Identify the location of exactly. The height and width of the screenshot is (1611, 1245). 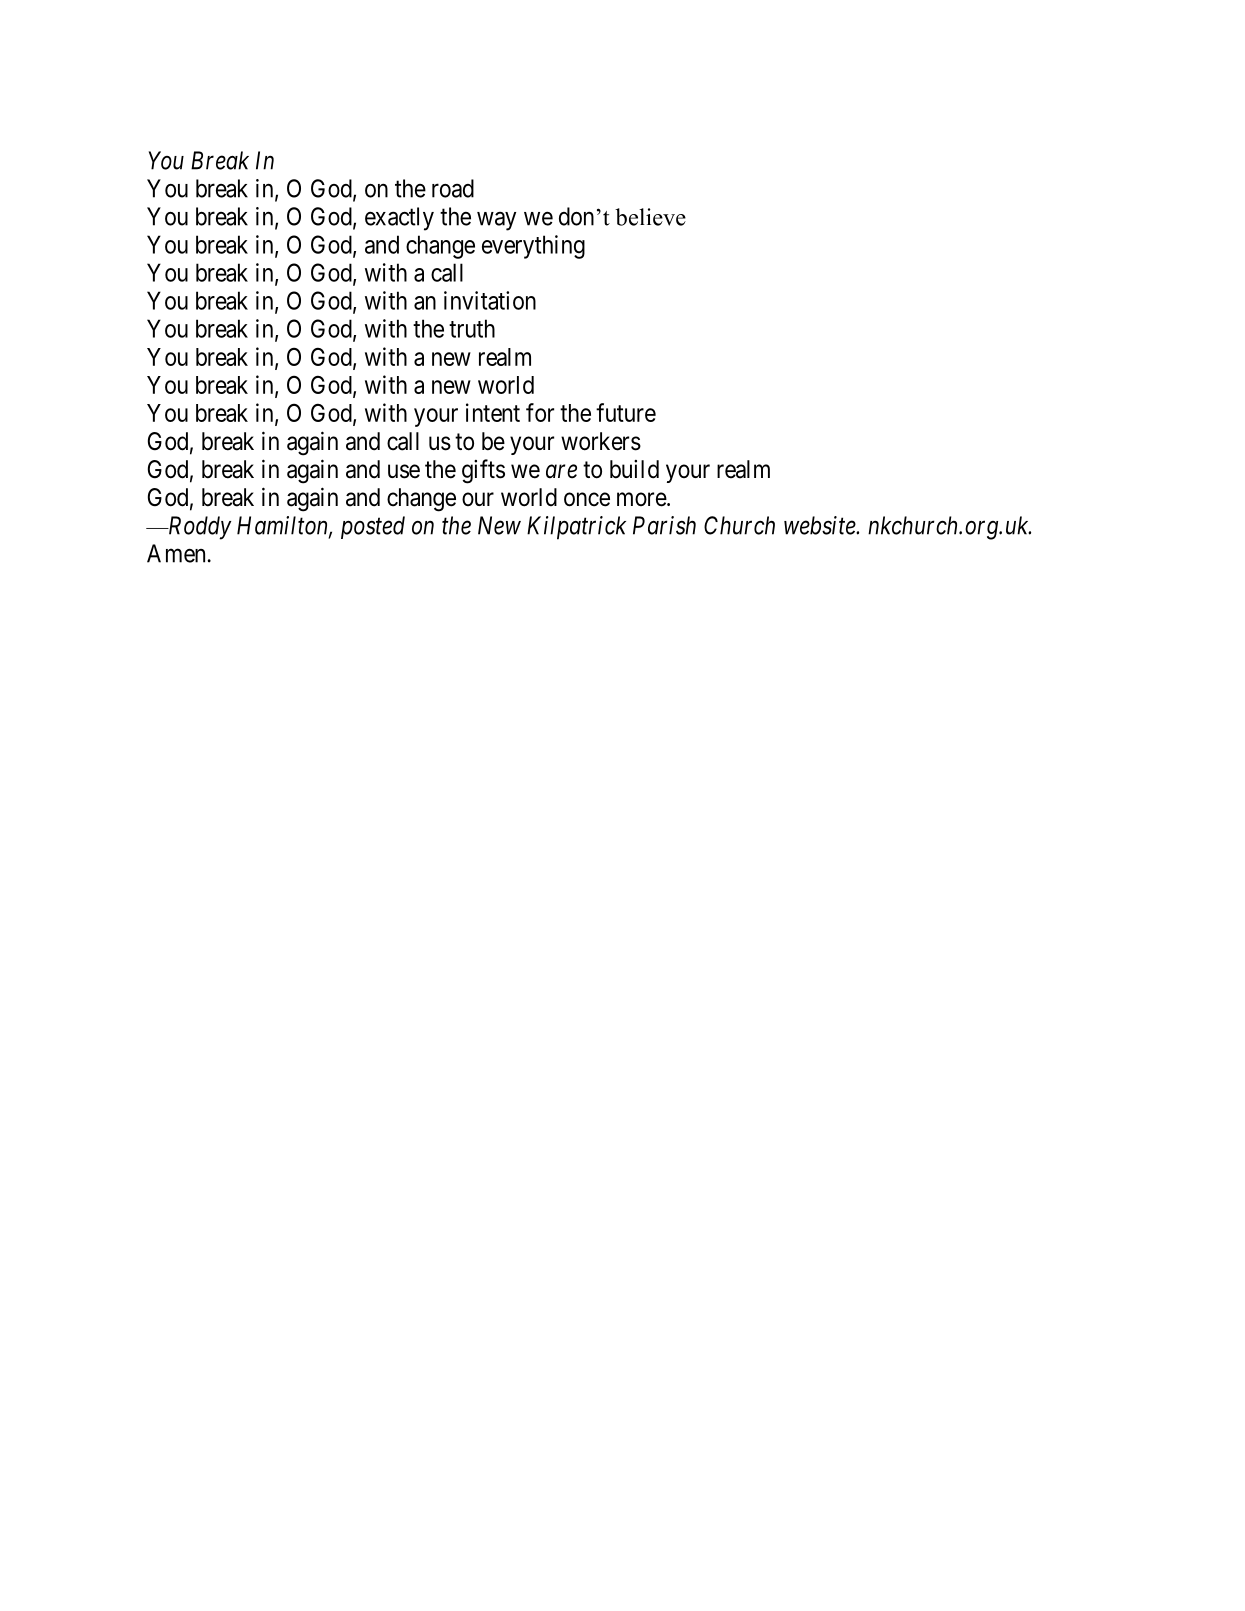
(399, 219).
